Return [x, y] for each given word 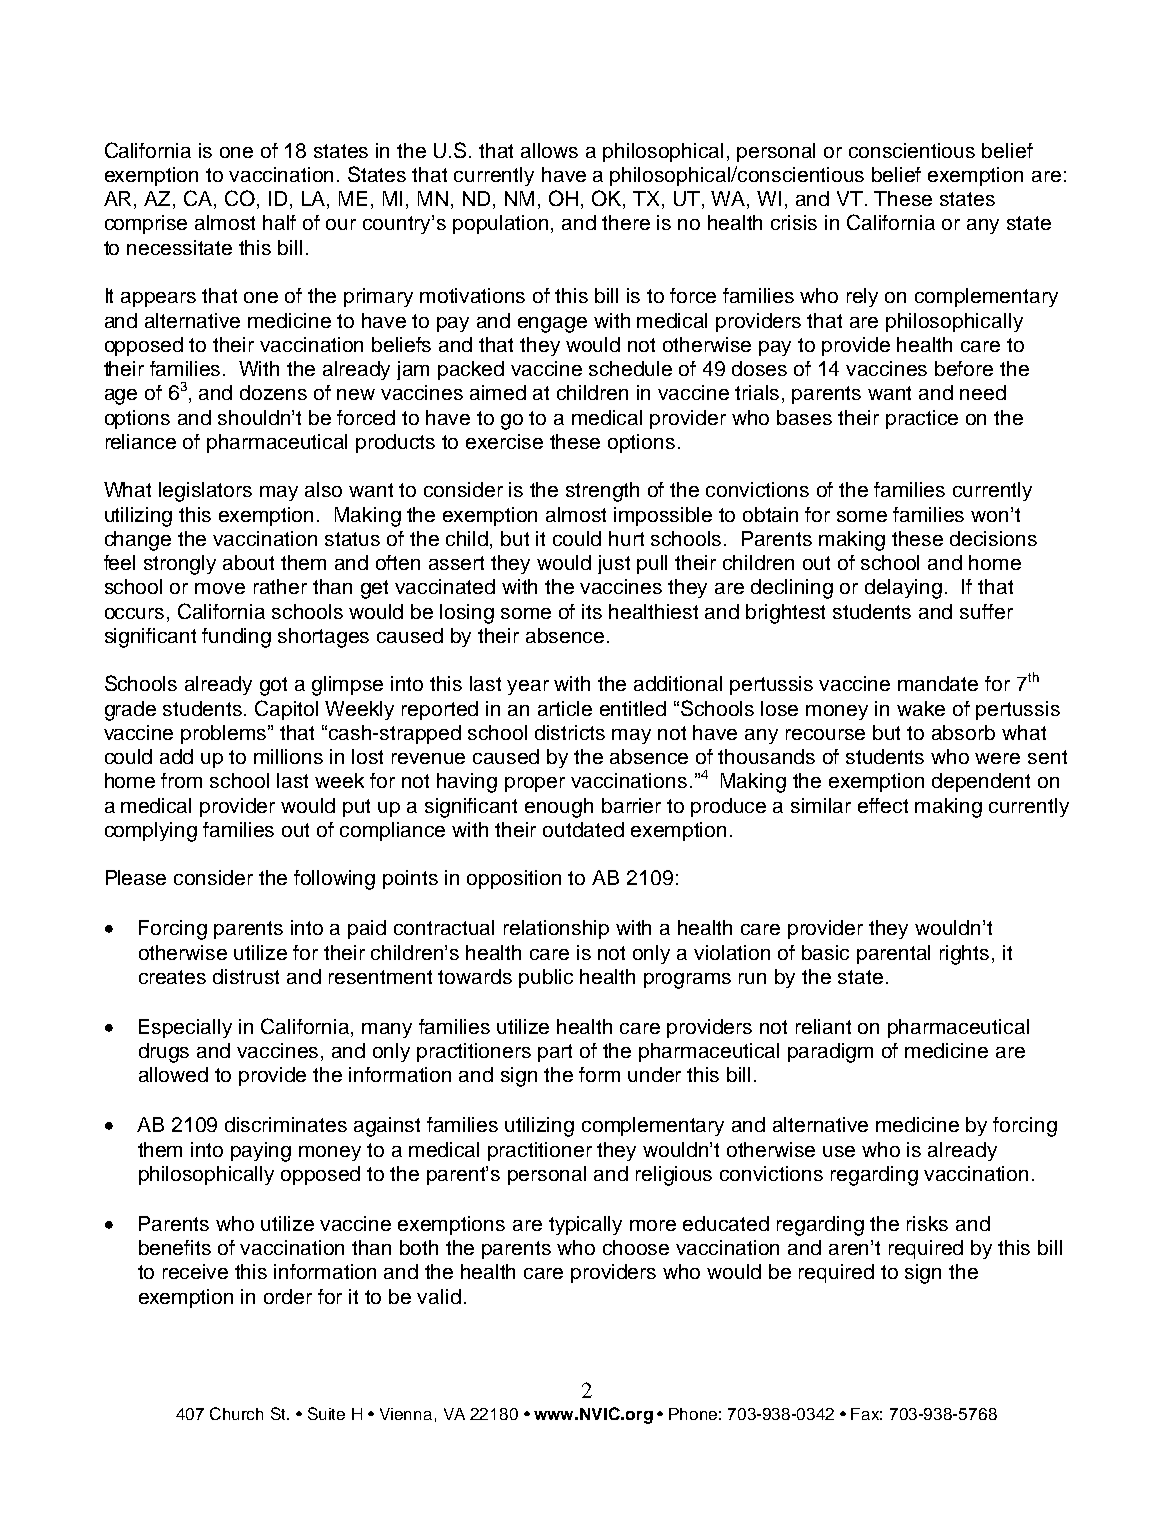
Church [236, 1413]
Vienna [406, 1414]
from [181, 780]
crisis [794, 222]
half [279, 222]
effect [883, 805]
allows [549, 150]
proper [535, 784]
